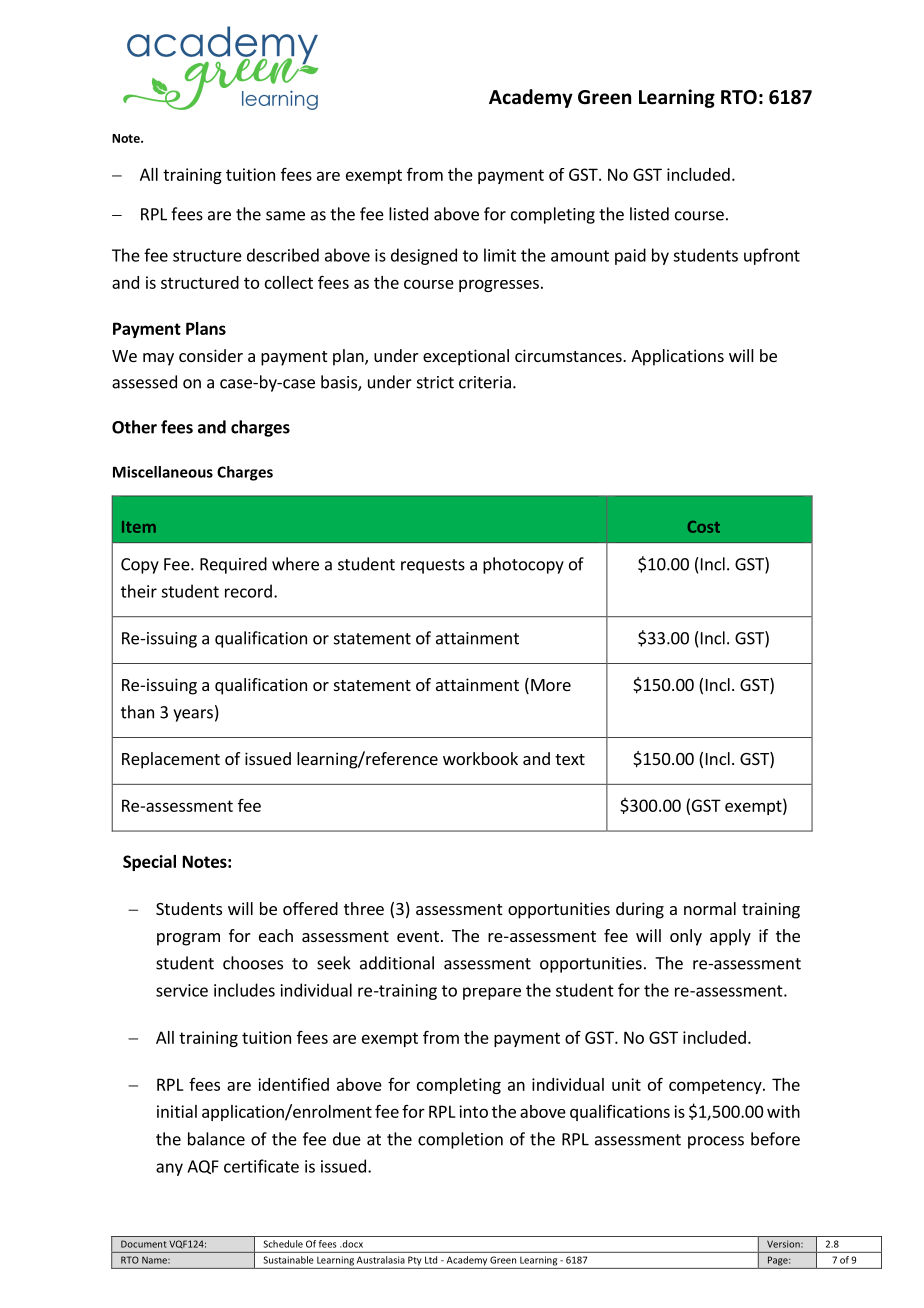 The image size is (924, 1308). I want to click on program, so click(188, 939).
